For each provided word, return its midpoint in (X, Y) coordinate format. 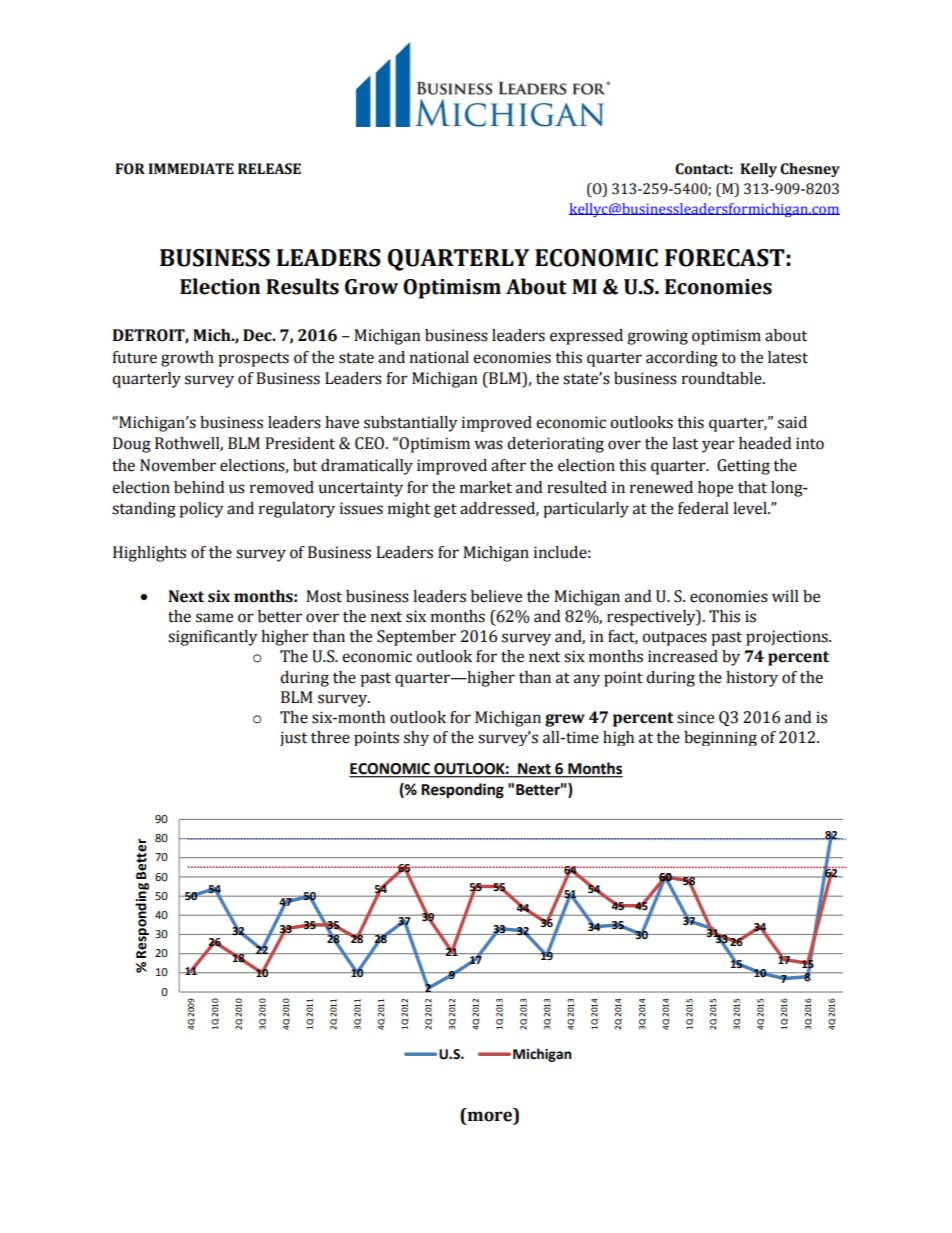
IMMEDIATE (191, 168)
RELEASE (269, 169)
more (491, 1115)
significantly (212, 638)
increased (683, 656)
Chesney (810, 170)
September (416, 638)
